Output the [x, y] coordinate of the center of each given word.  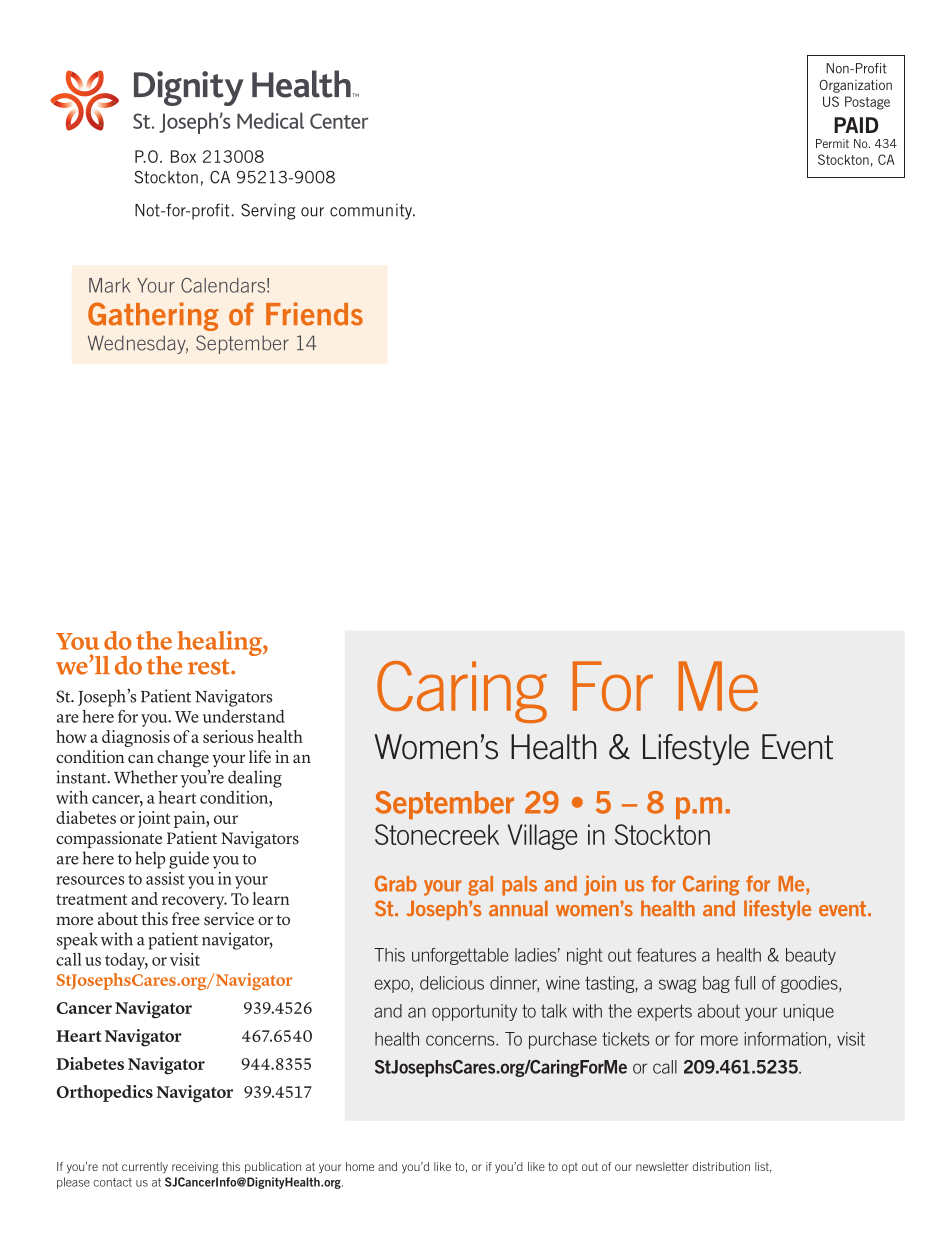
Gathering [153, 316]
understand [244, 716]
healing [221, 643]
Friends [314, 314]
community [372, 212]
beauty [811, 956]
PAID [856, 125]
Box [183, 156]
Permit [832, 143]
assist [165, 878]
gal [480, 886]
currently [145, 1168]
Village [542, 837]
